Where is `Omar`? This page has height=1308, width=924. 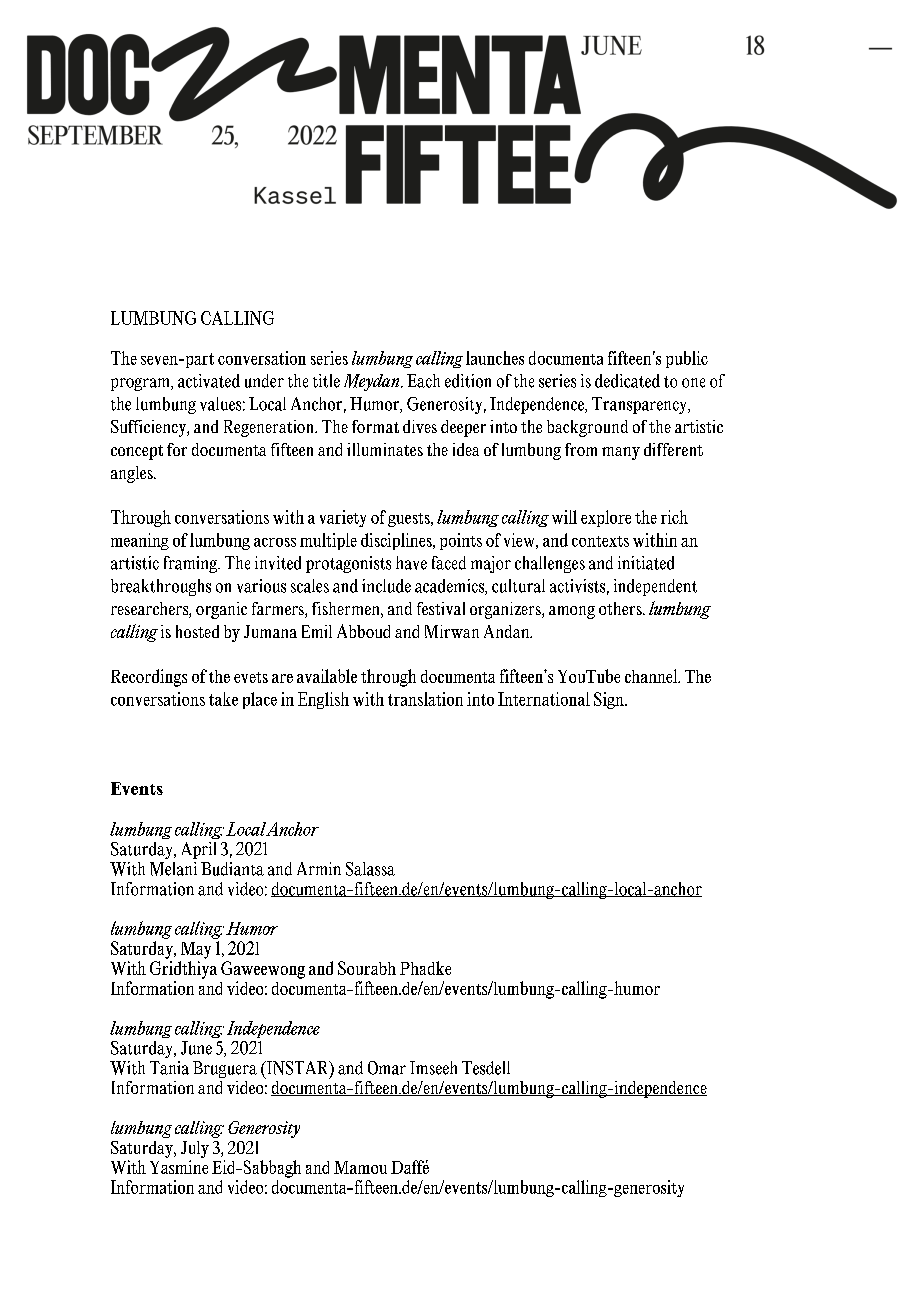
Omar is located at coordinates (387, 1068).
